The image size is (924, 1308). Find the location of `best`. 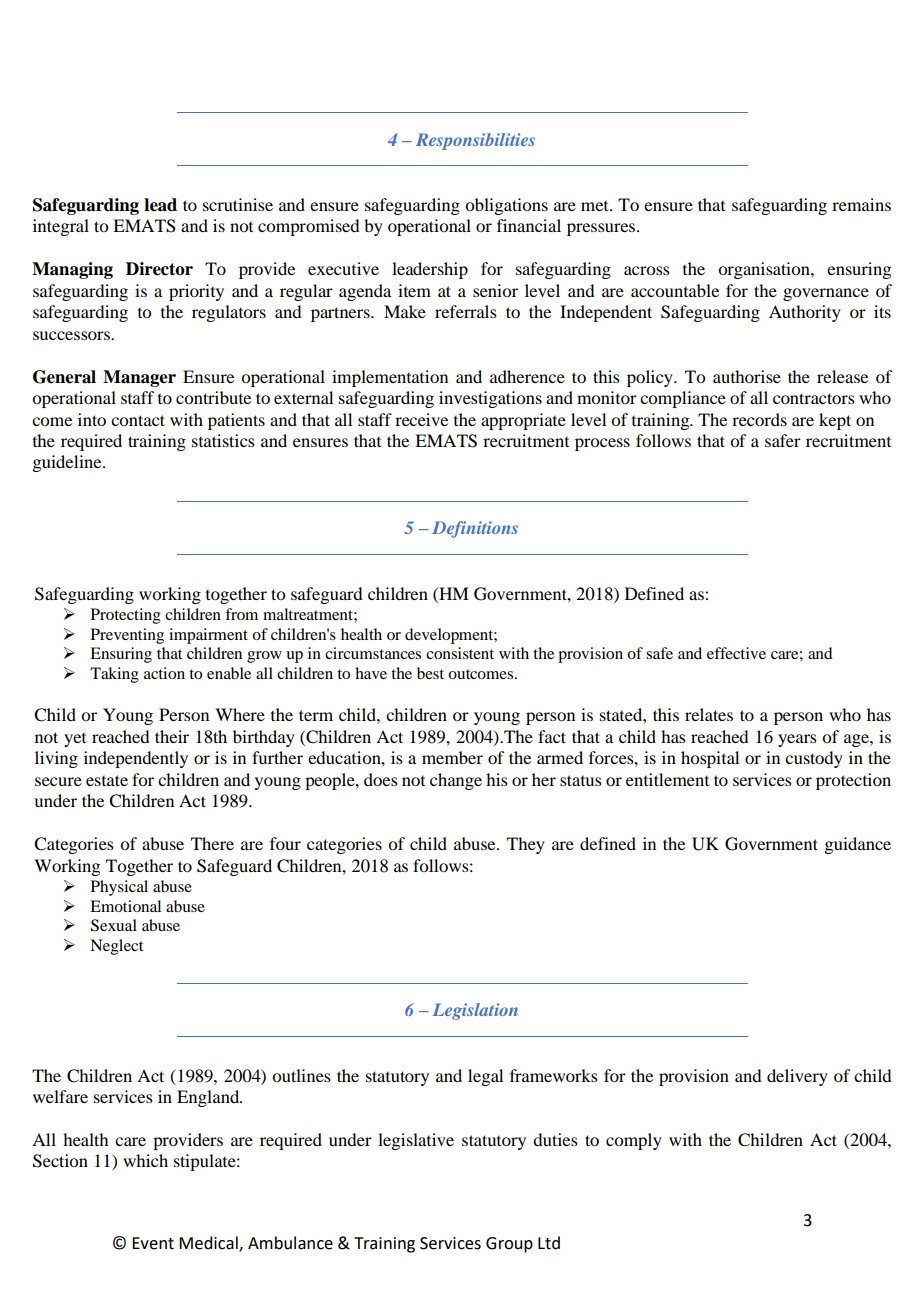

best is located at coordinates (430, 673).
